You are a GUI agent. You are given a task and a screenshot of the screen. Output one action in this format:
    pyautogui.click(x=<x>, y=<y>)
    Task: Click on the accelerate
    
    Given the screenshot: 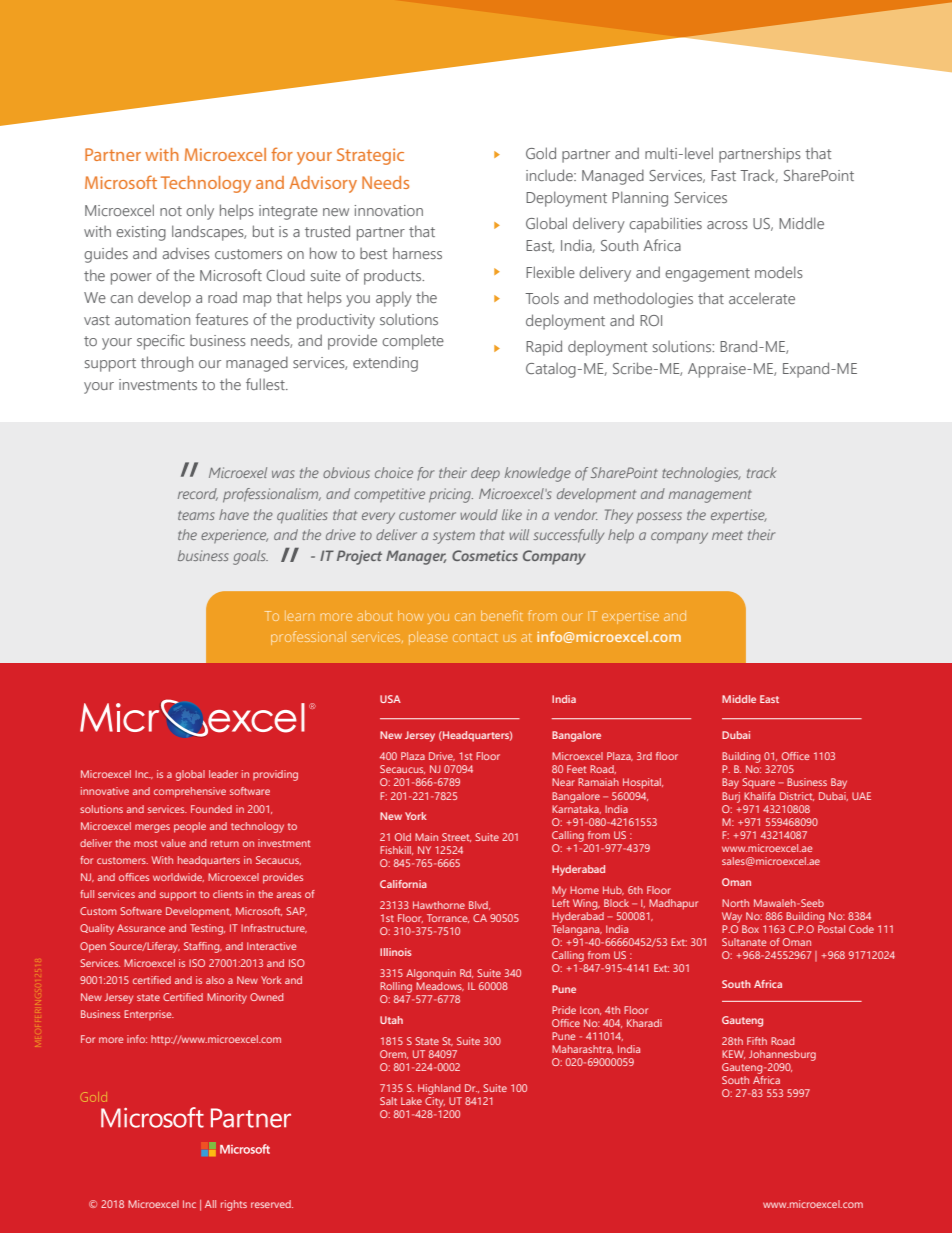 What is the action you would take?
    pyautogui.click(x=762, y=298)
